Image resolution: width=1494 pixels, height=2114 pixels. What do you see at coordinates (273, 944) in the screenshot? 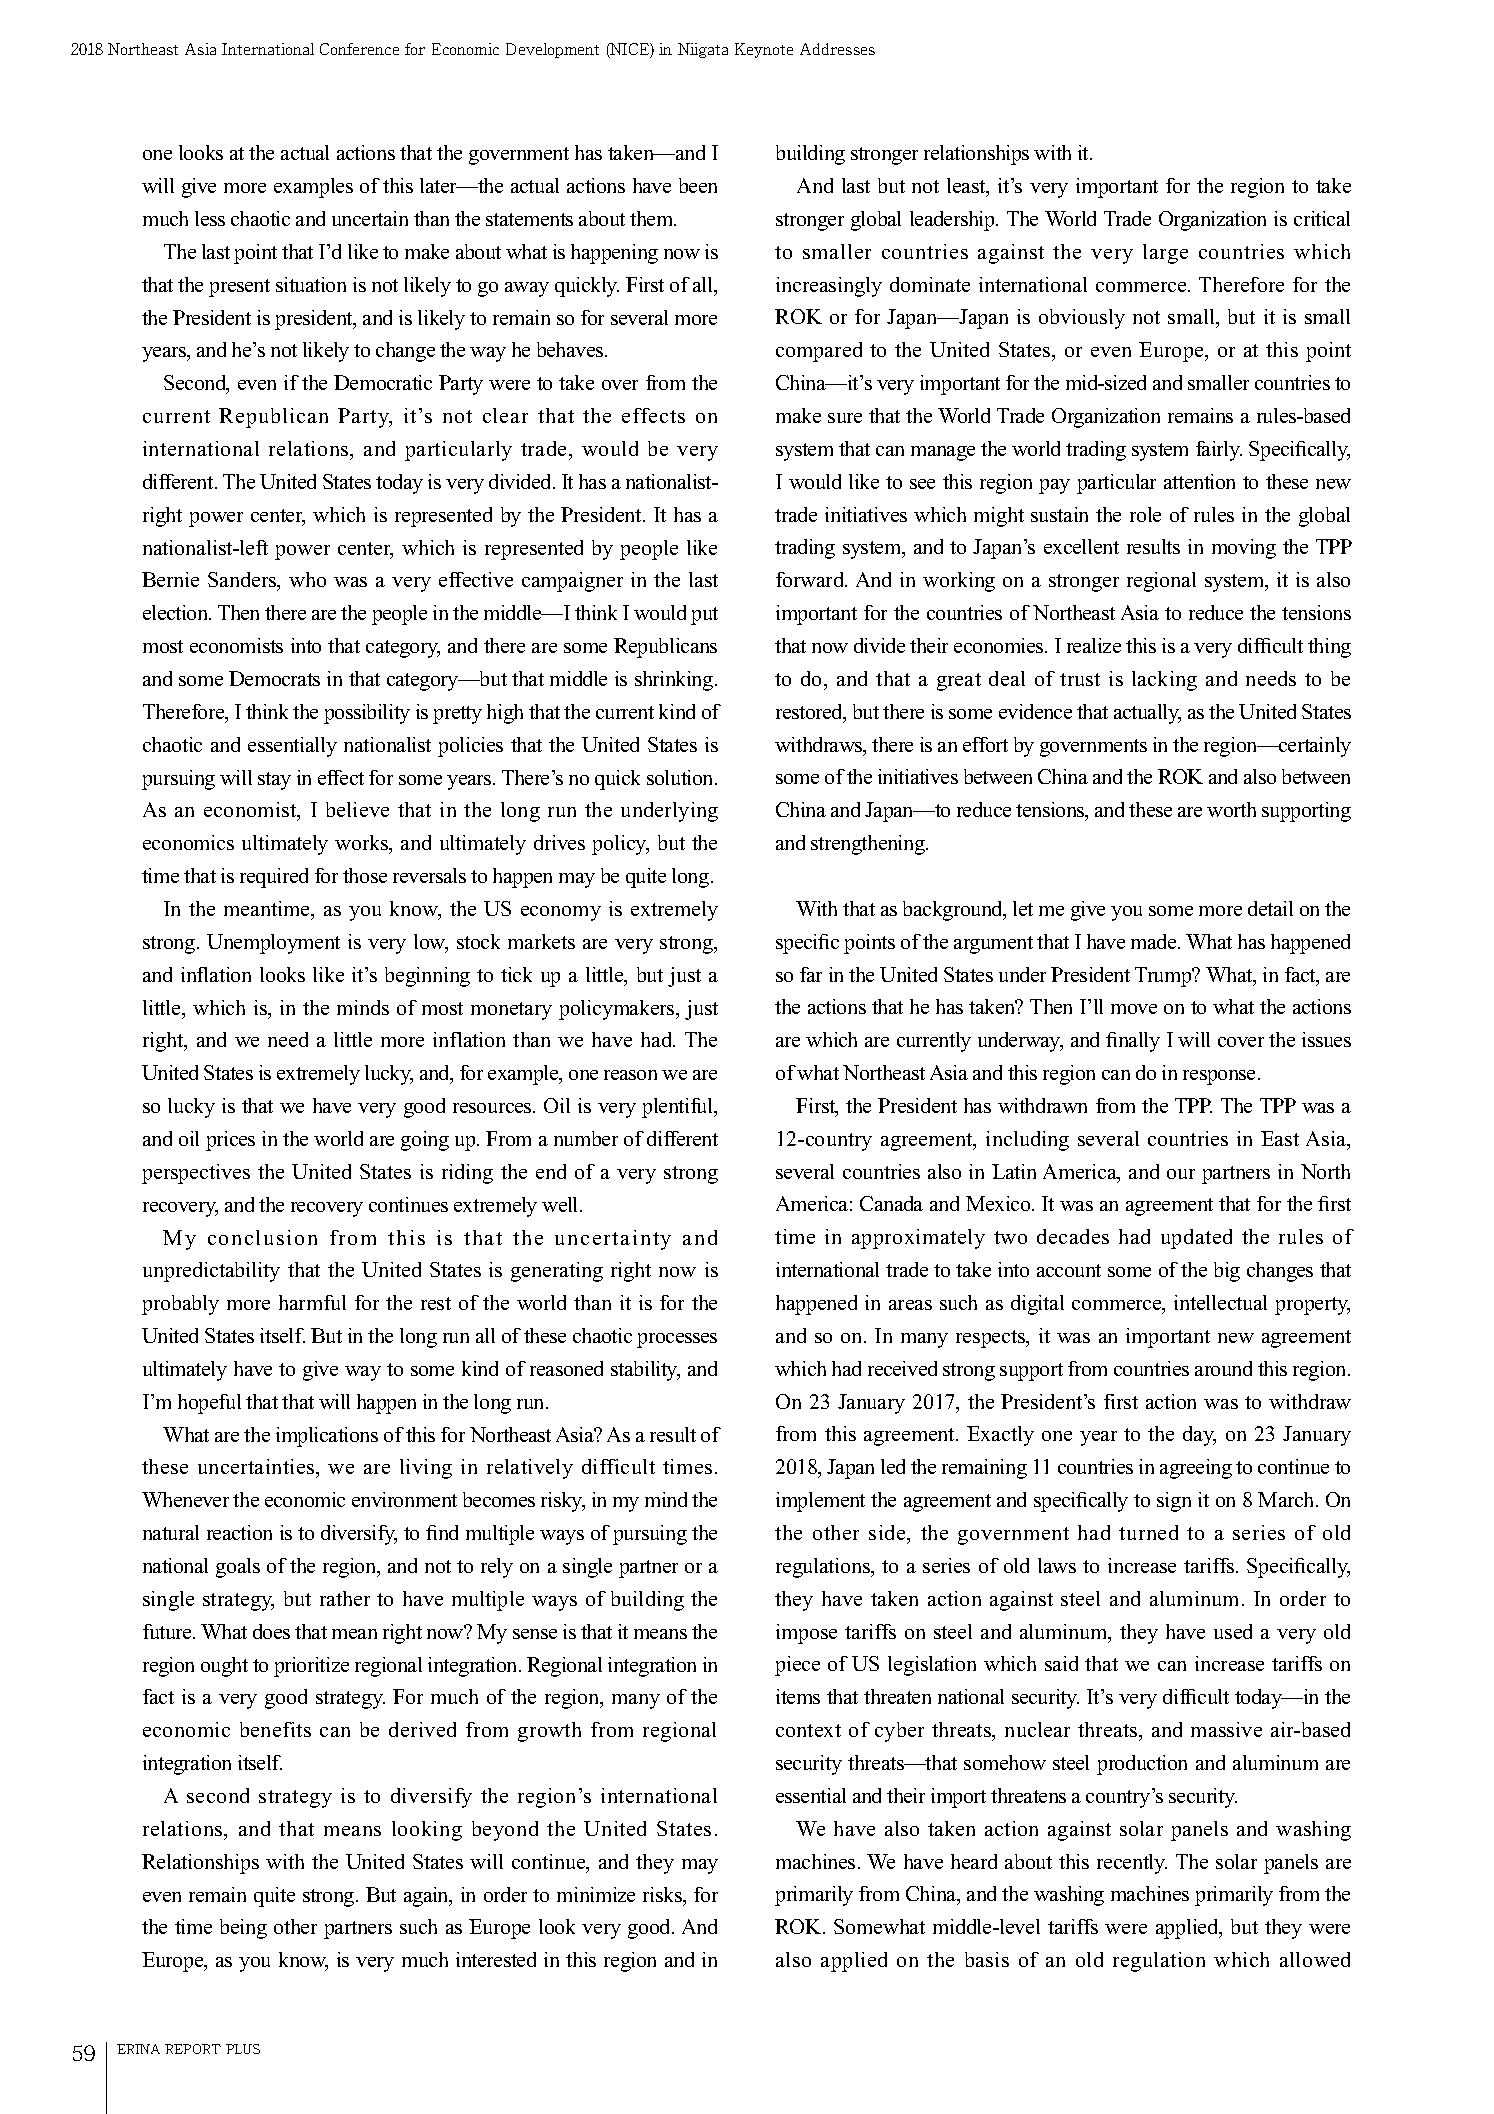
I see `Unemployment` at bounding box center [273, 944].
